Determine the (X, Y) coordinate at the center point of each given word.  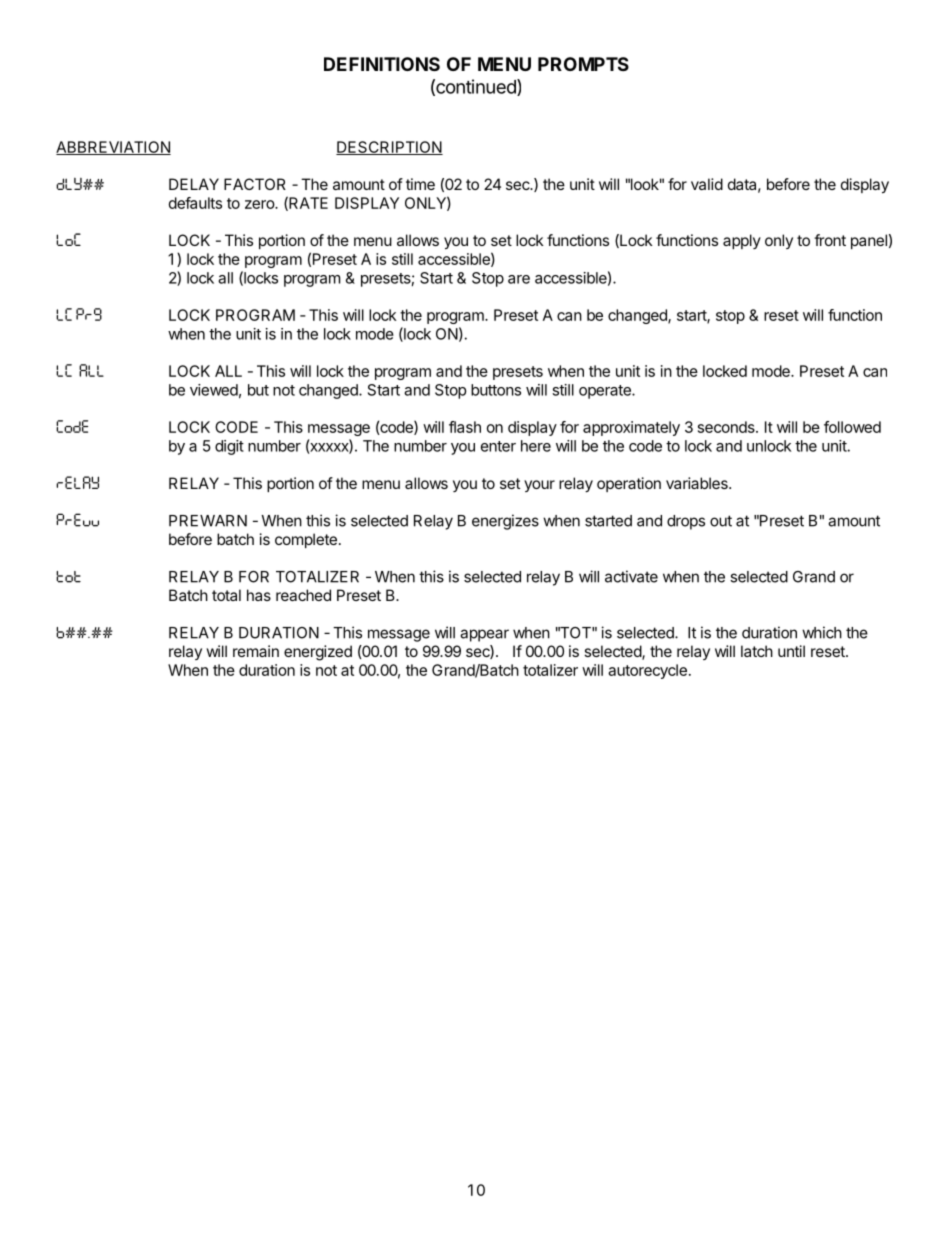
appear (484, 635)
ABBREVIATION (113, 148)
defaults (195, 203)
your (539, 486)
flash (465, 427)
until (791, 651)
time (420, 184)
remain (256, 651)
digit (229, 447)
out (721, 521)
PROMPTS (583, 64)
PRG (89, 314)
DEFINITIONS (382, 64)
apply (742, 241)
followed (852, 427)
